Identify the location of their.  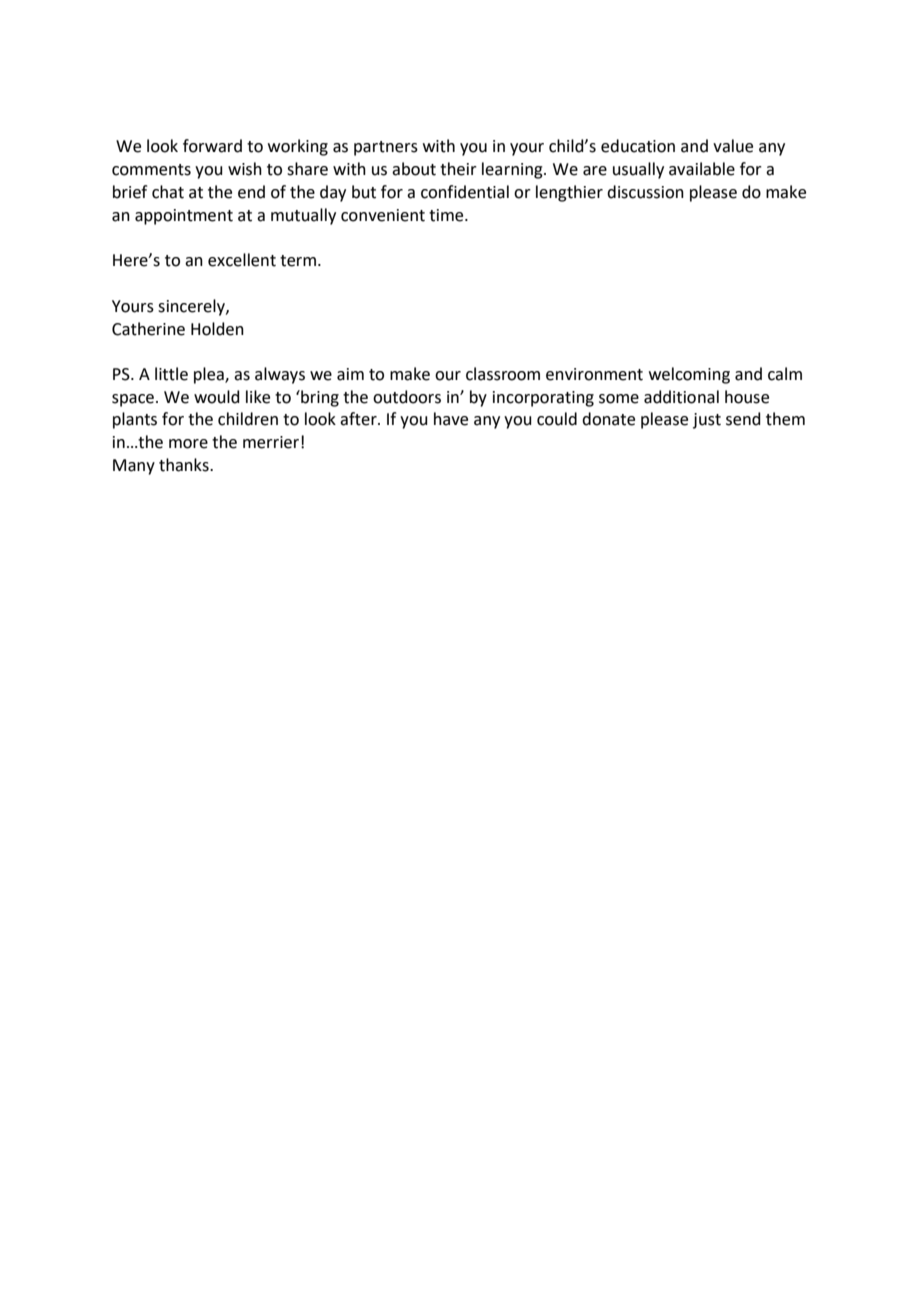
(458, 169).
